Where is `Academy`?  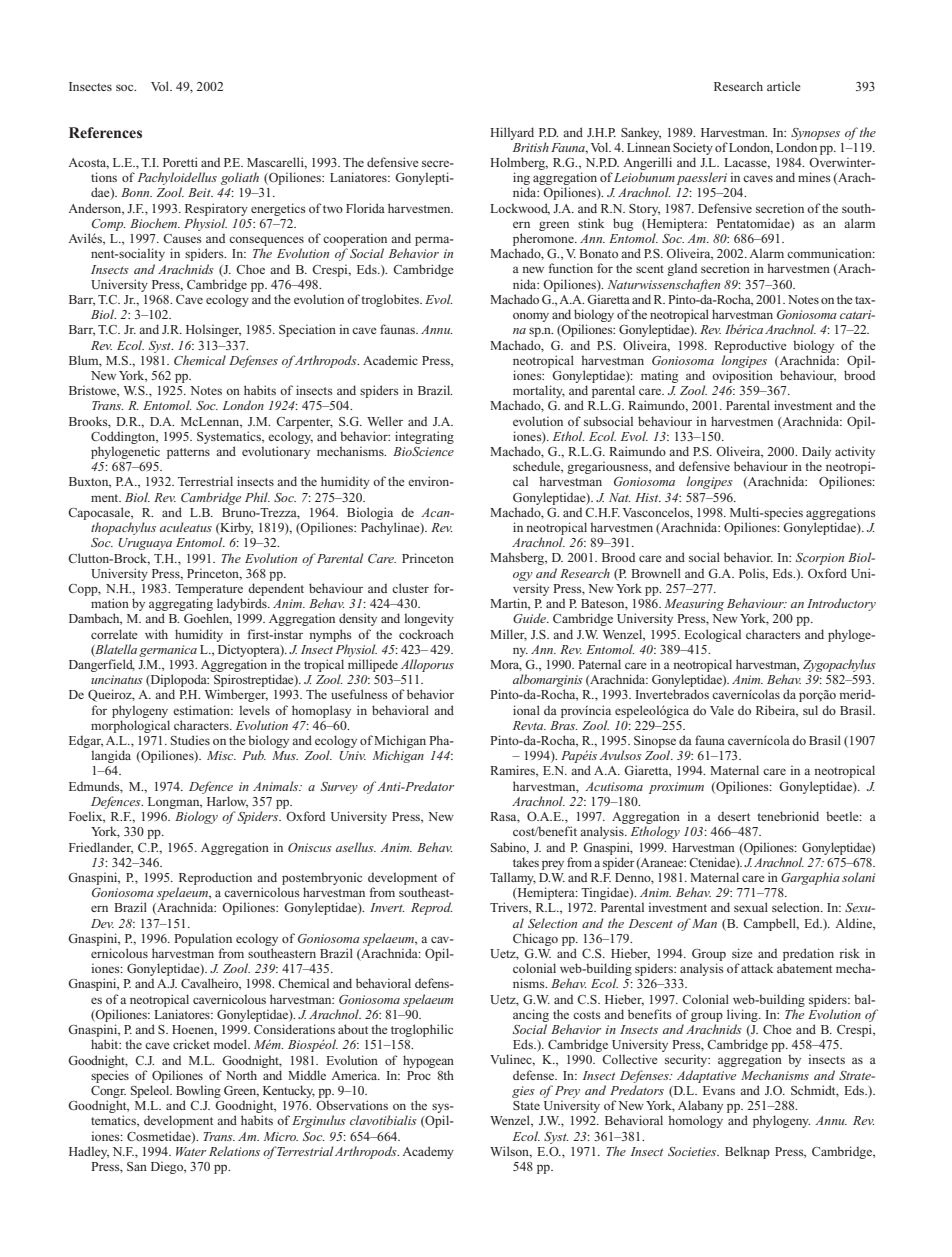
Academy is located at coordinates (428, 1152).
